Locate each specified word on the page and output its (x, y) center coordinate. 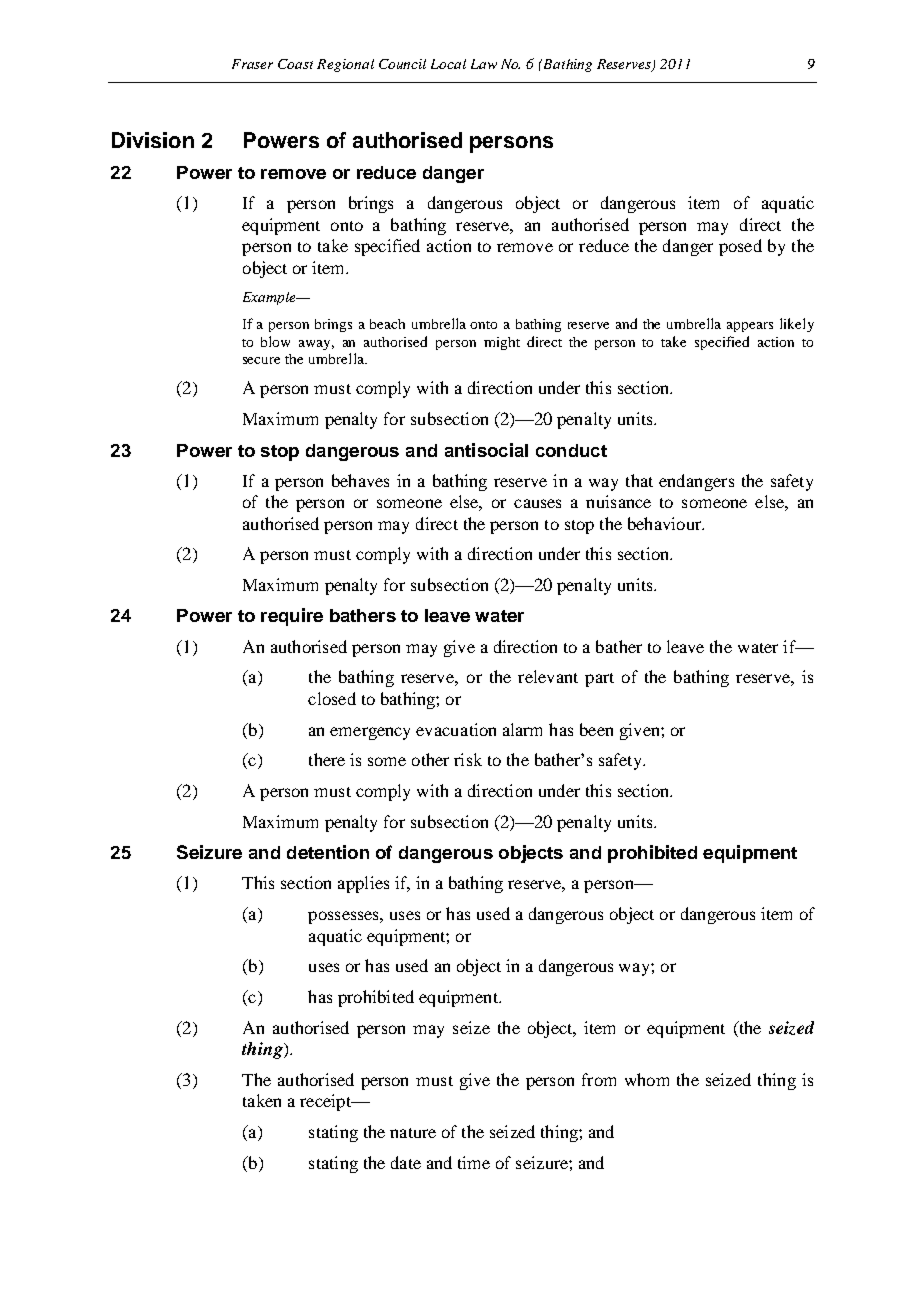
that (639, 480)
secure (261, 360)
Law (484, 64)
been (596, 729)
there (327, 759)
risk (468, 759)
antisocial (486, 450)
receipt (326, 1102)
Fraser (252, 64)
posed (740, 247)
